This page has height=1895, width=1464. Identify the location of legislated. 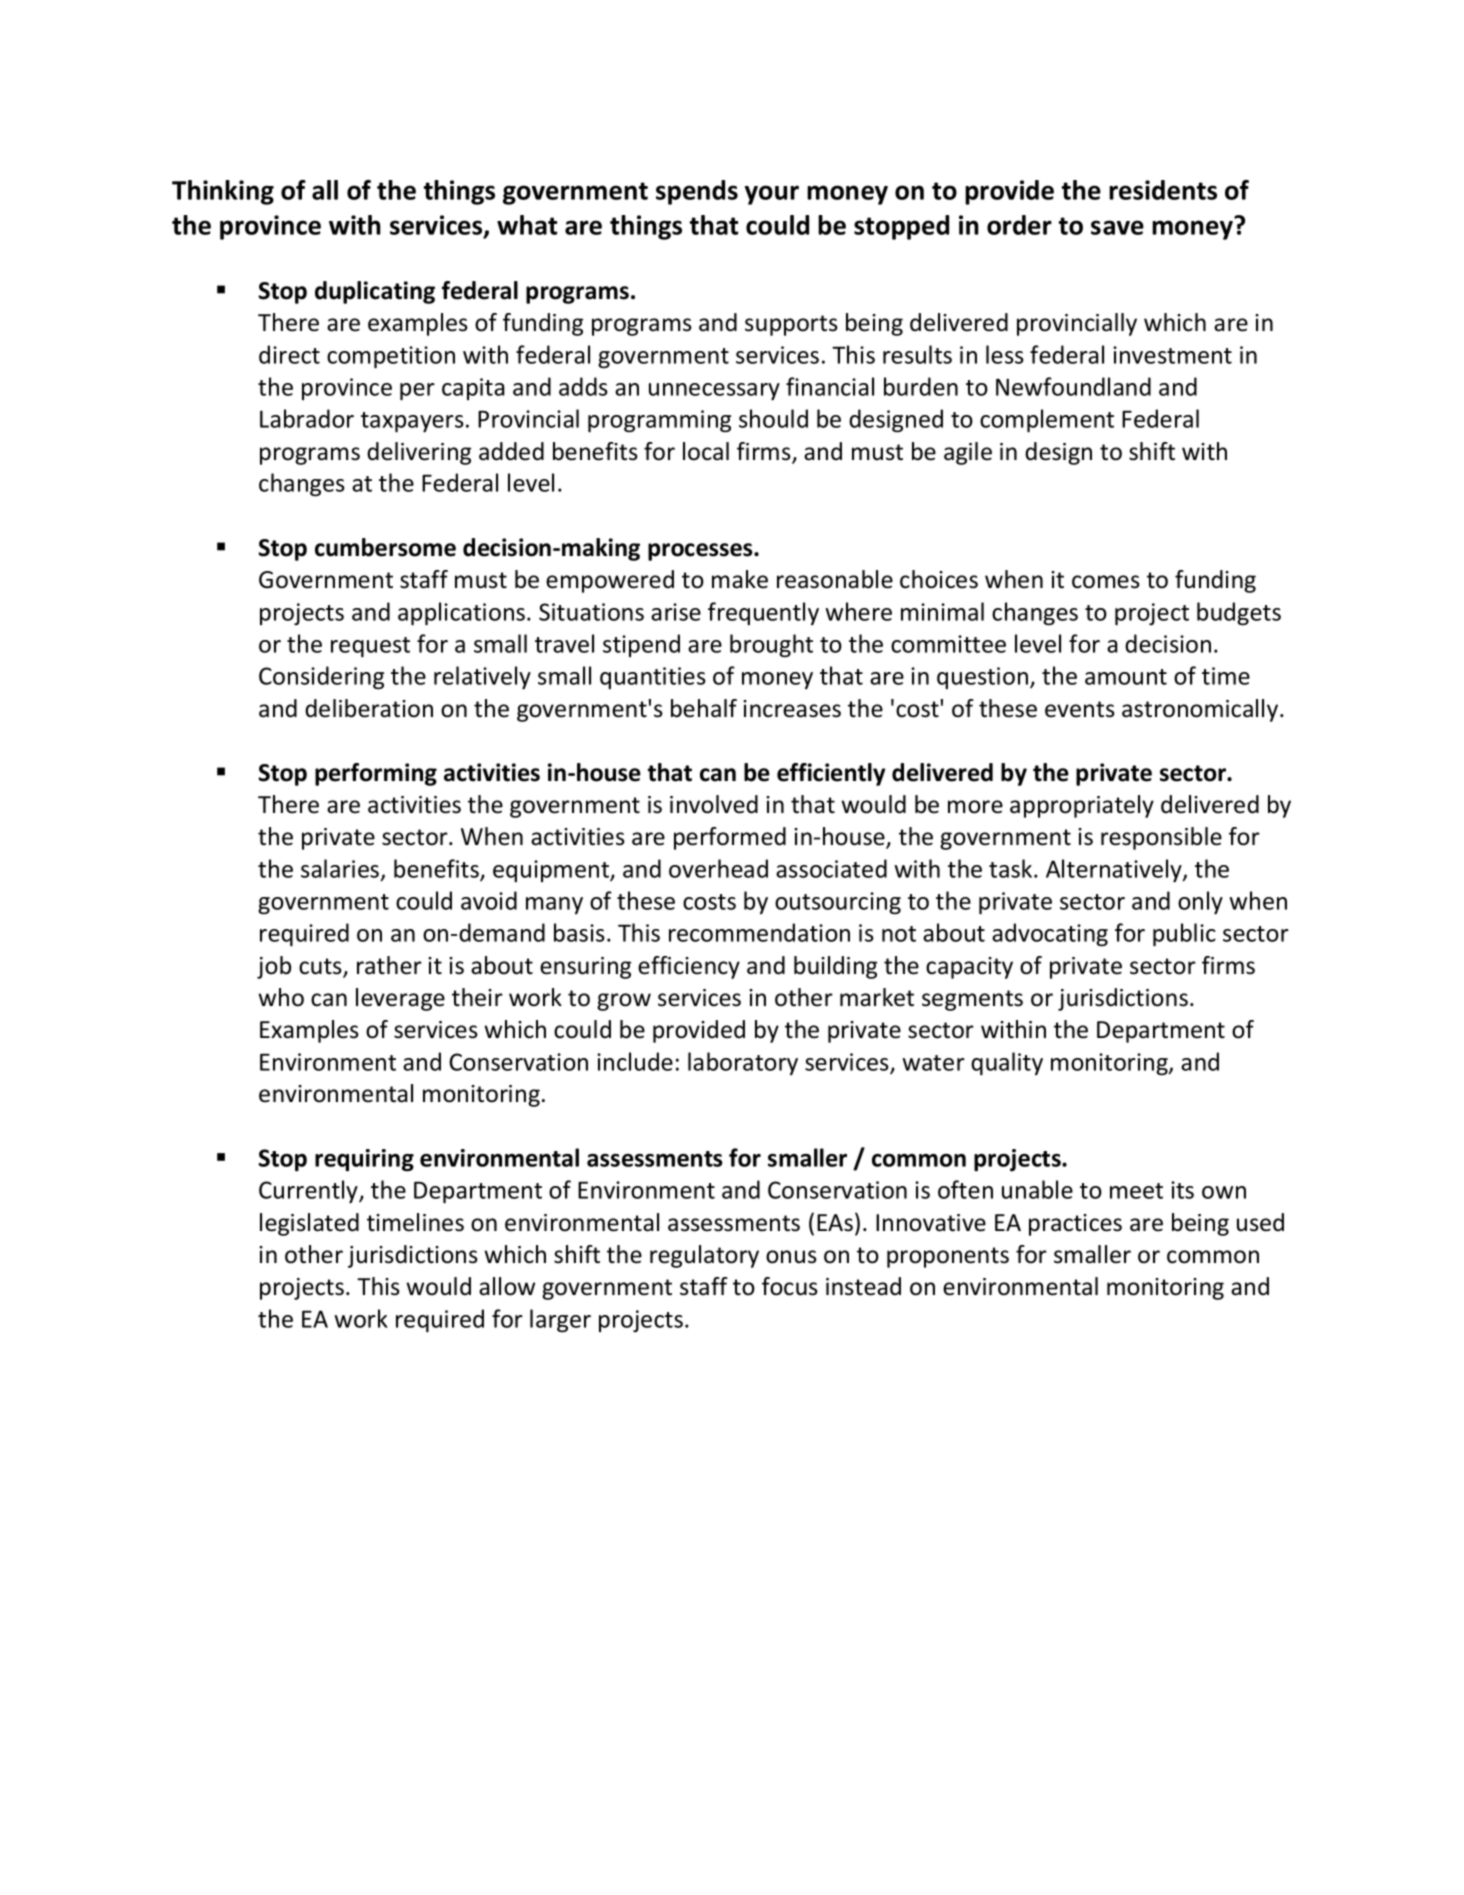
(309, 1224).
